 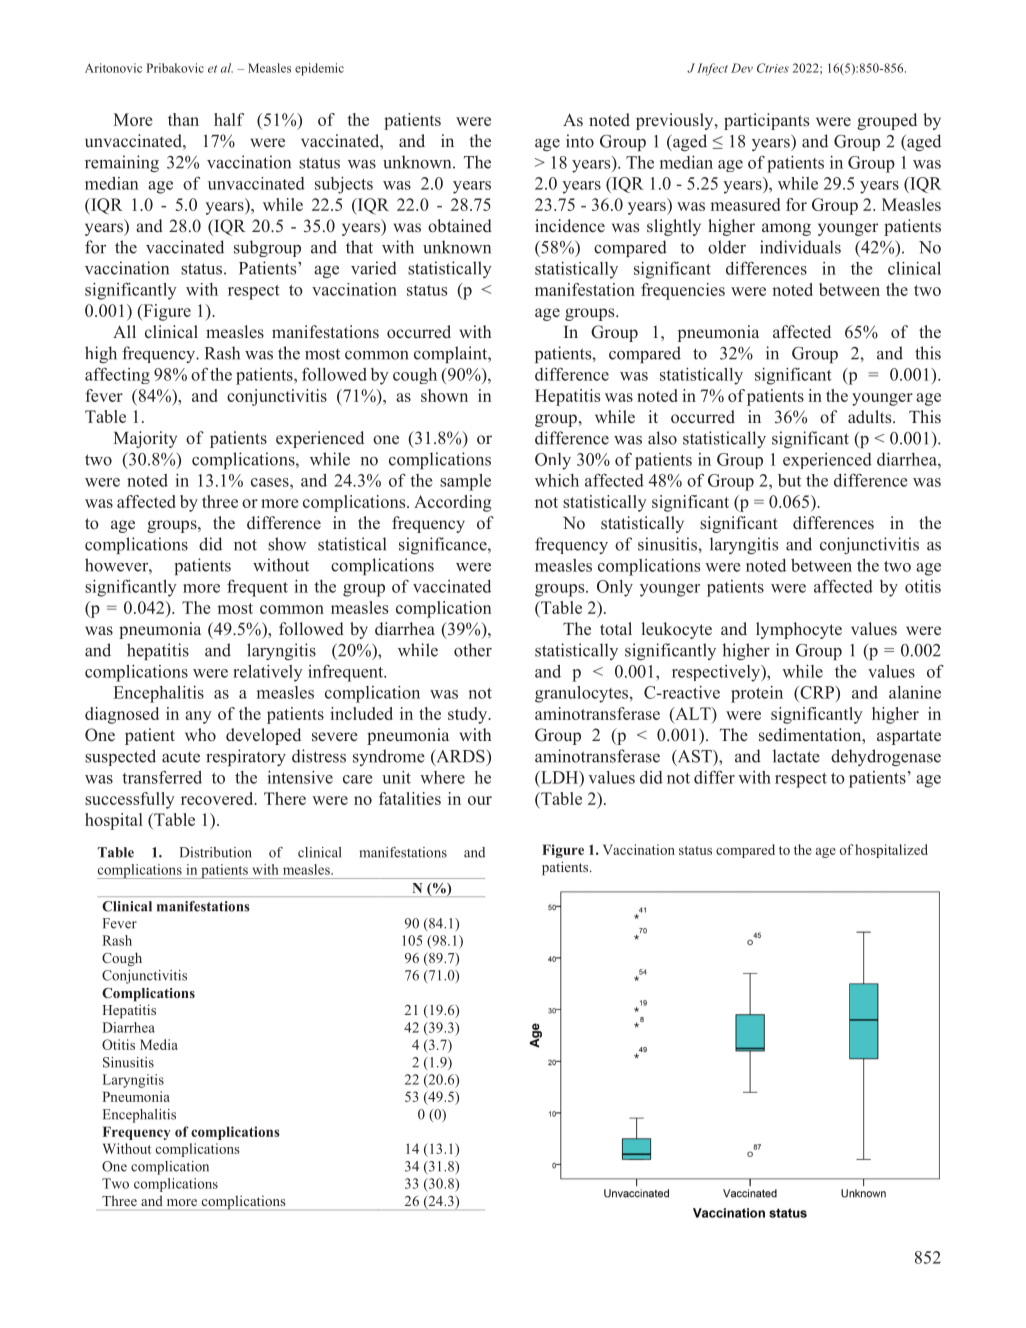 I want to click on adults, so click(x=871, y=417).
